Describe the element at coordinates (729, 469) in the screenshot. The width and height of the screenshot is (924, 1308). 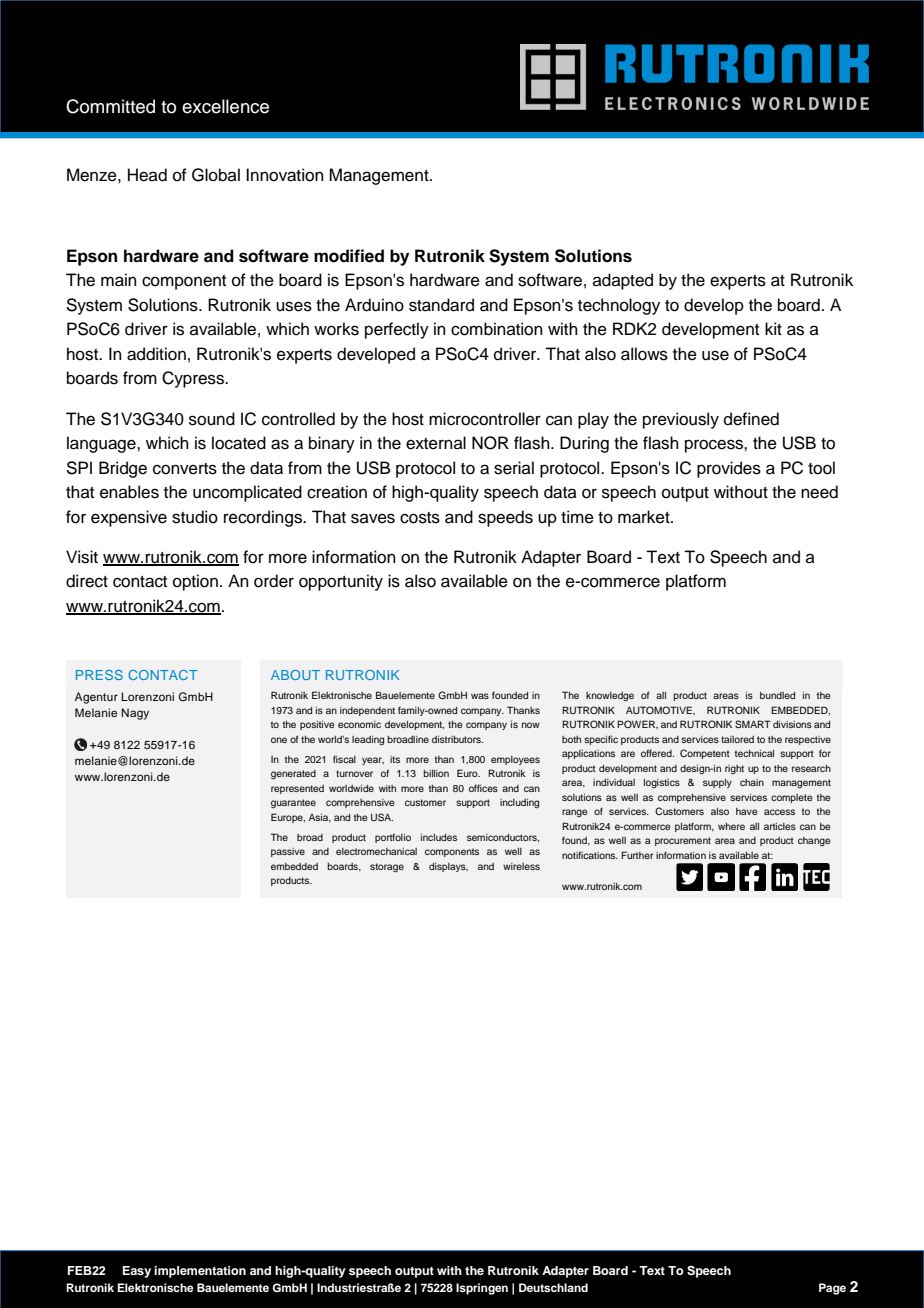
I see `provides` at that location.
